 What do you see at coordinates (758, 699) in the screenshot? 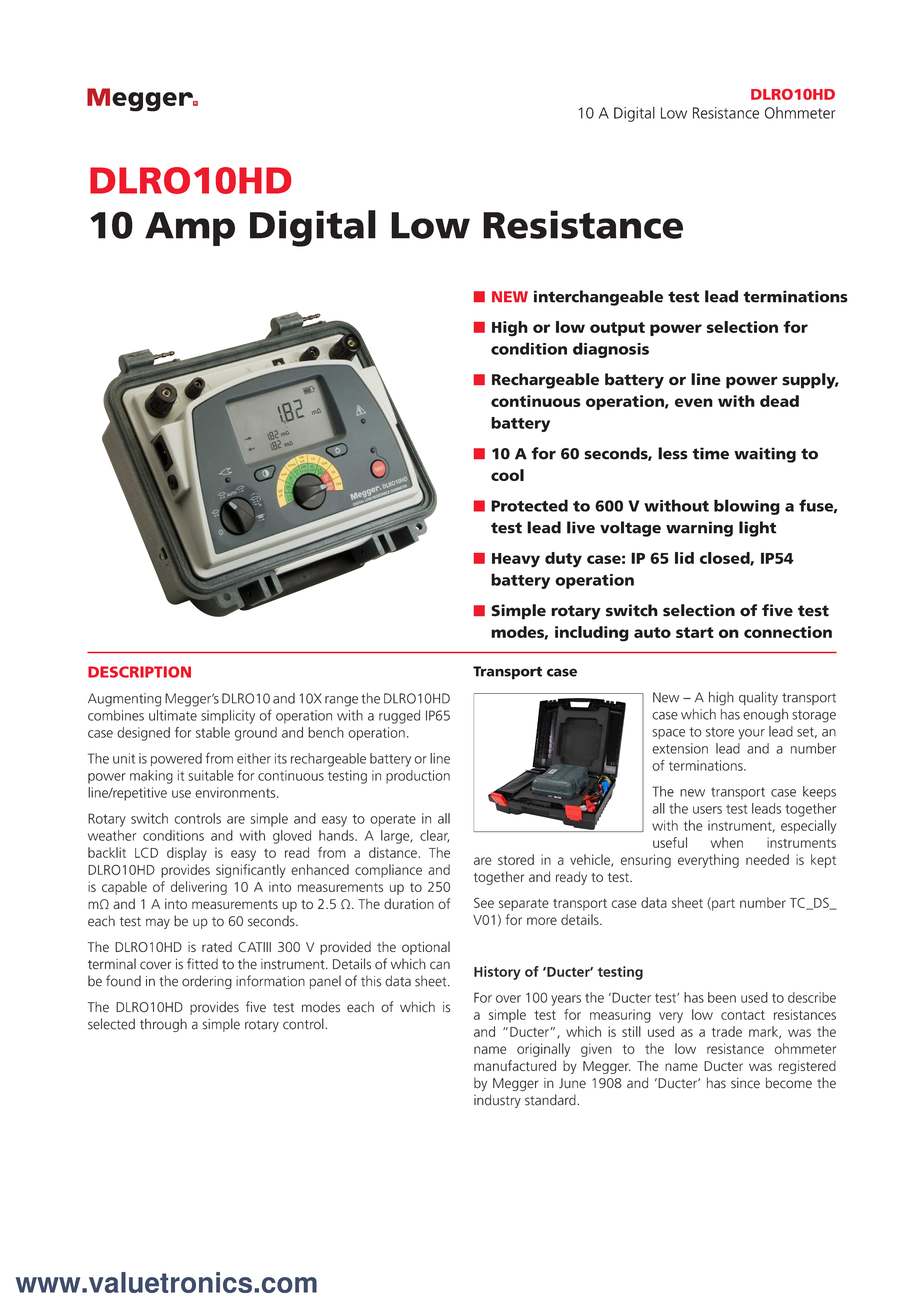
I see `quality` at bounding box center [758, 699].
